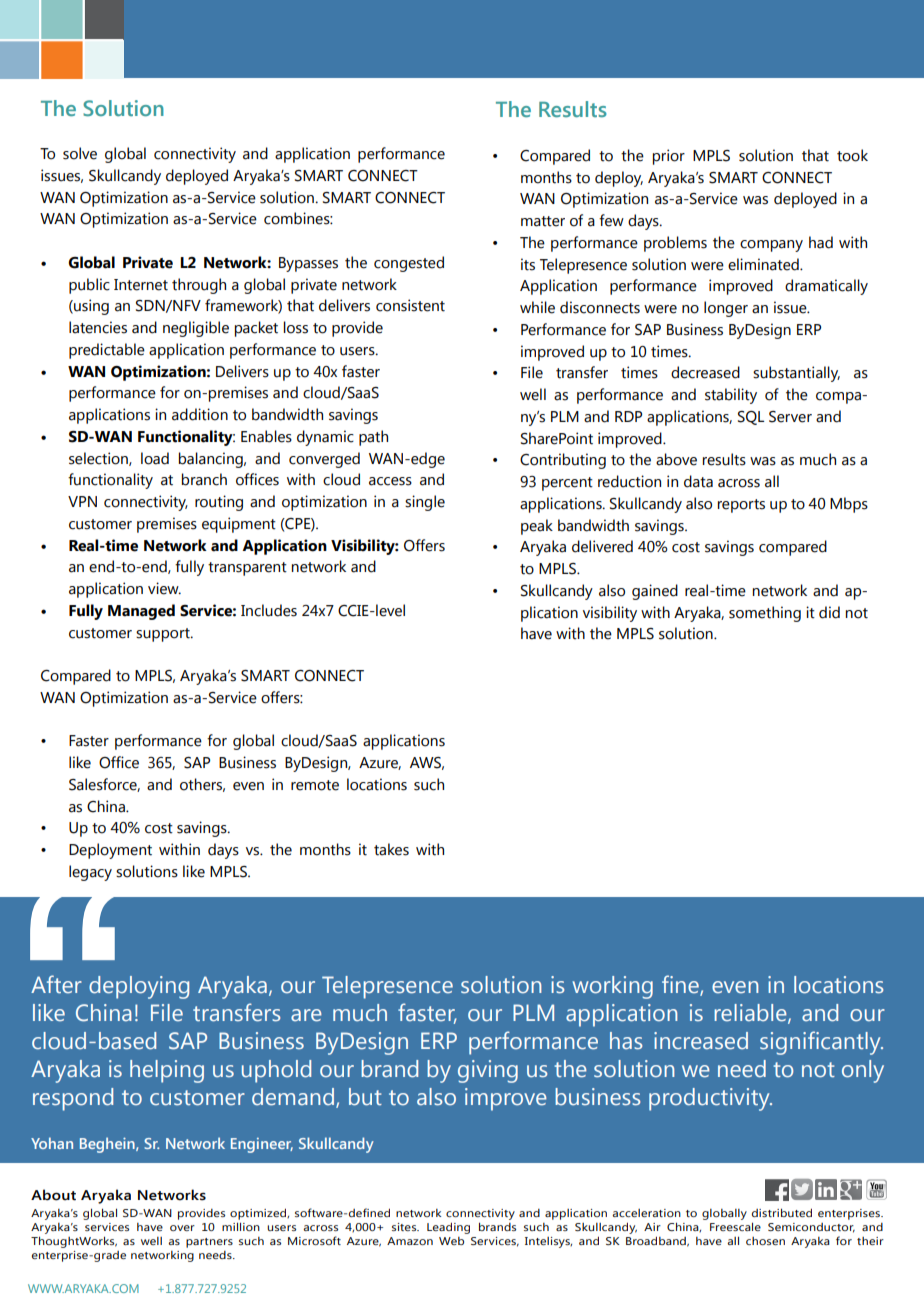 Image resolution: width=924 pixels, height=1308 pixels. What do you see at coordinates (543, 221) in the document?
I see `matter` at bounding box center [543, 221].
